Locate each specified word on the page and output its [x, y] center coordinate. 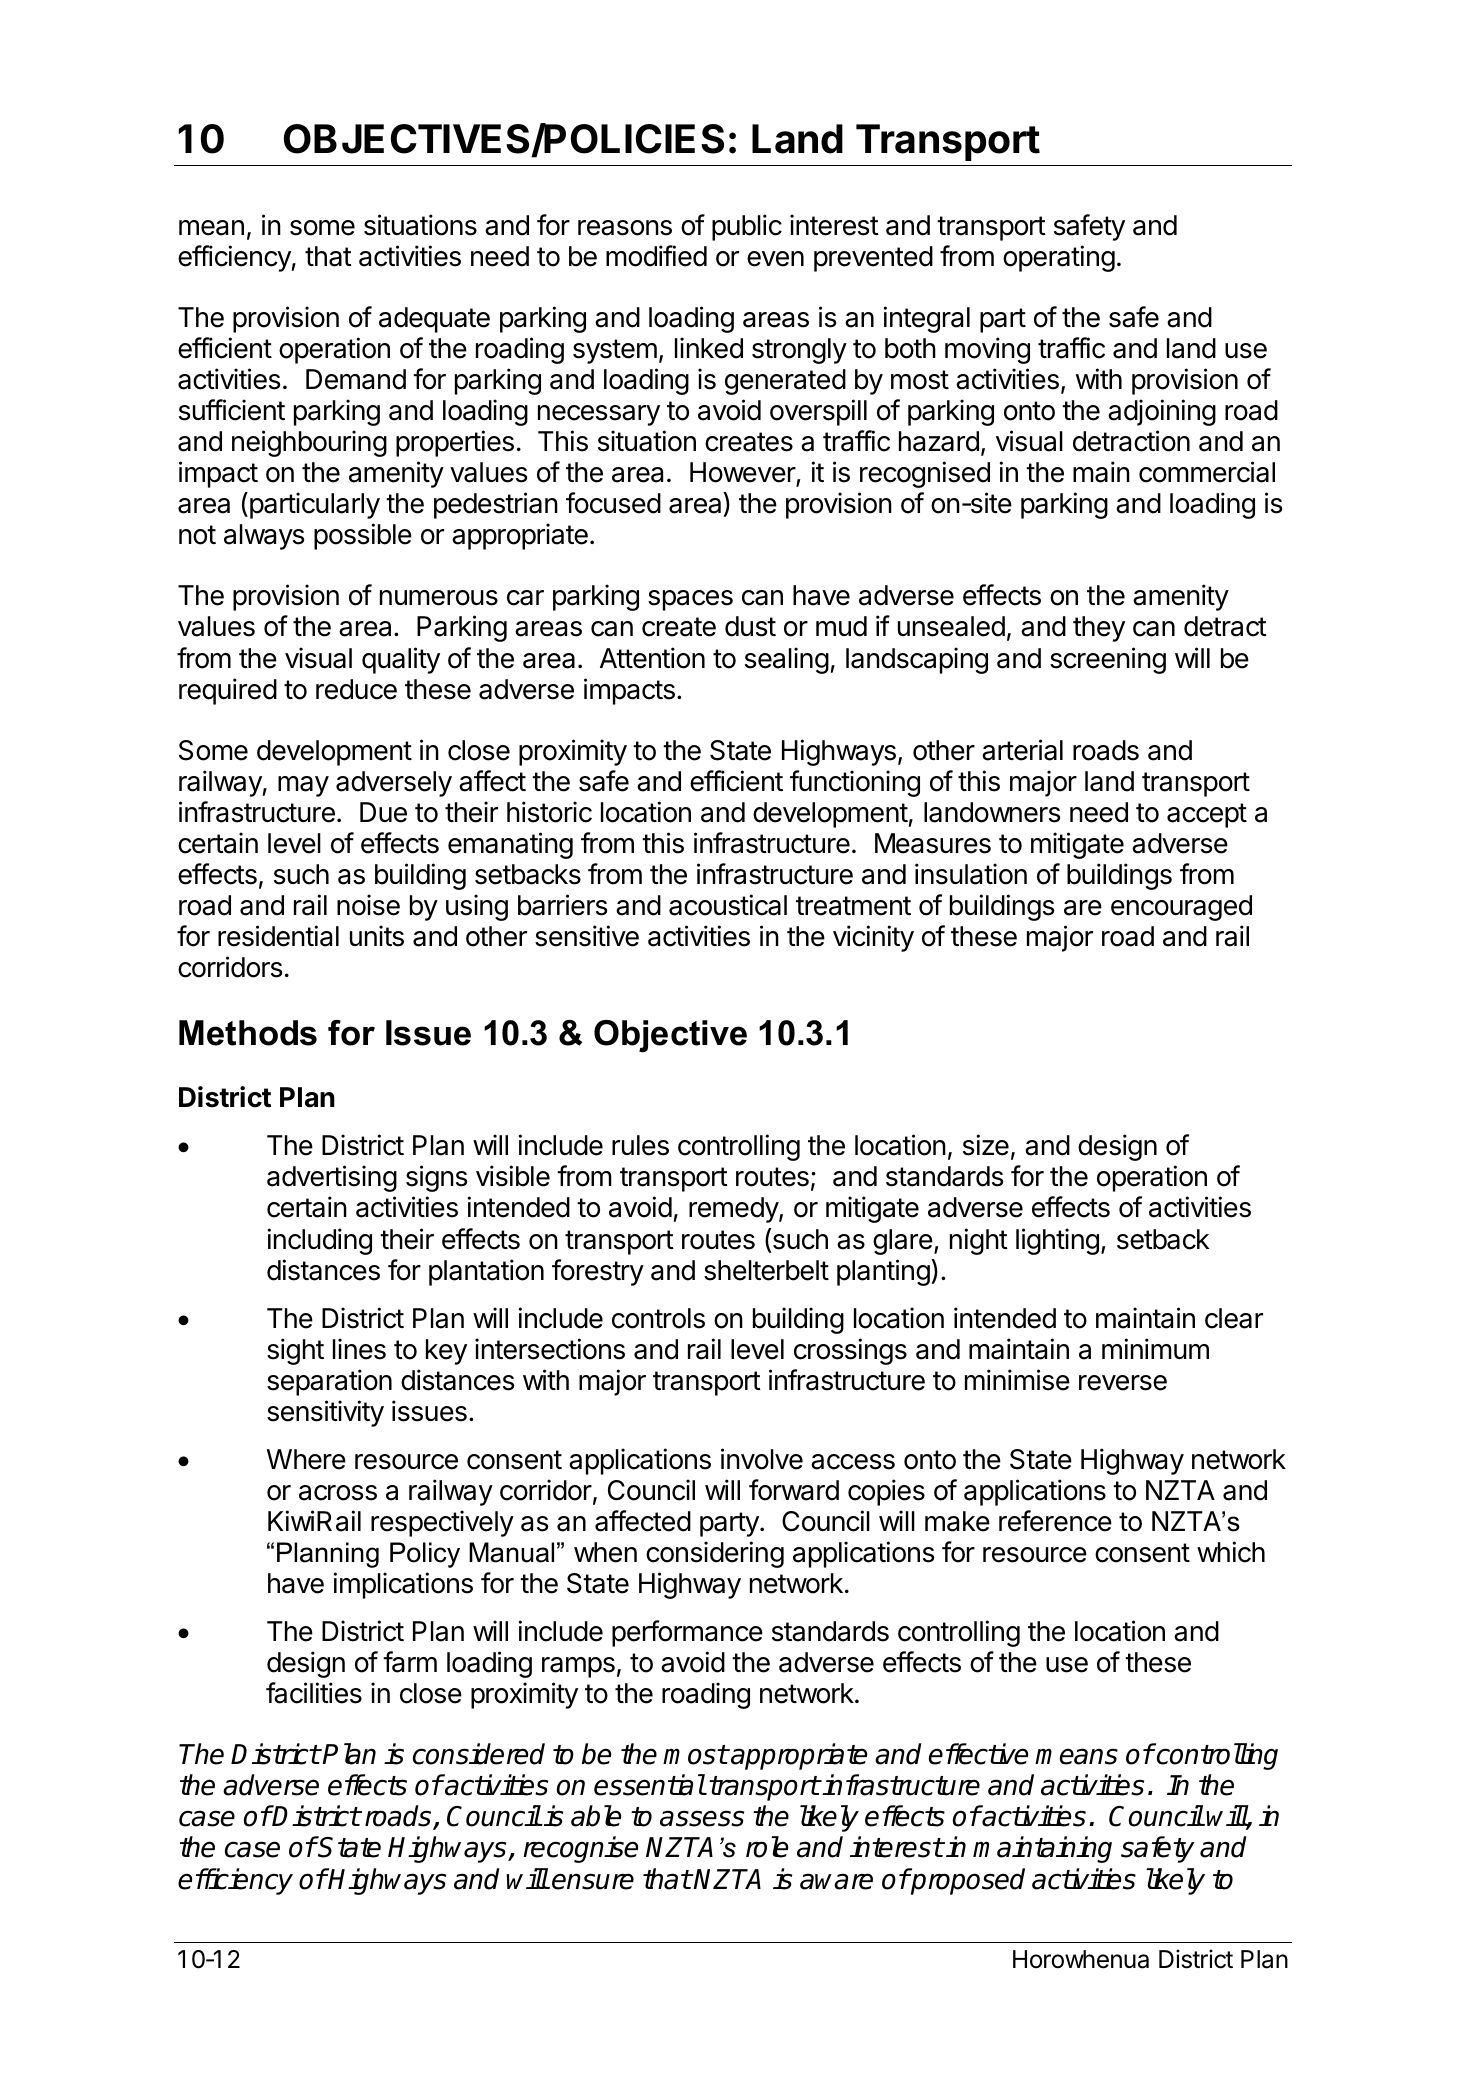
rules [640, 1145]
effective [978, 1754]
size [986, 1145]
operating [1059, 258]
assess [702, 1818]
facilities [314, 1693]
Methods [248, 1033]
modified [656, 256]
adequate [434, 320]
